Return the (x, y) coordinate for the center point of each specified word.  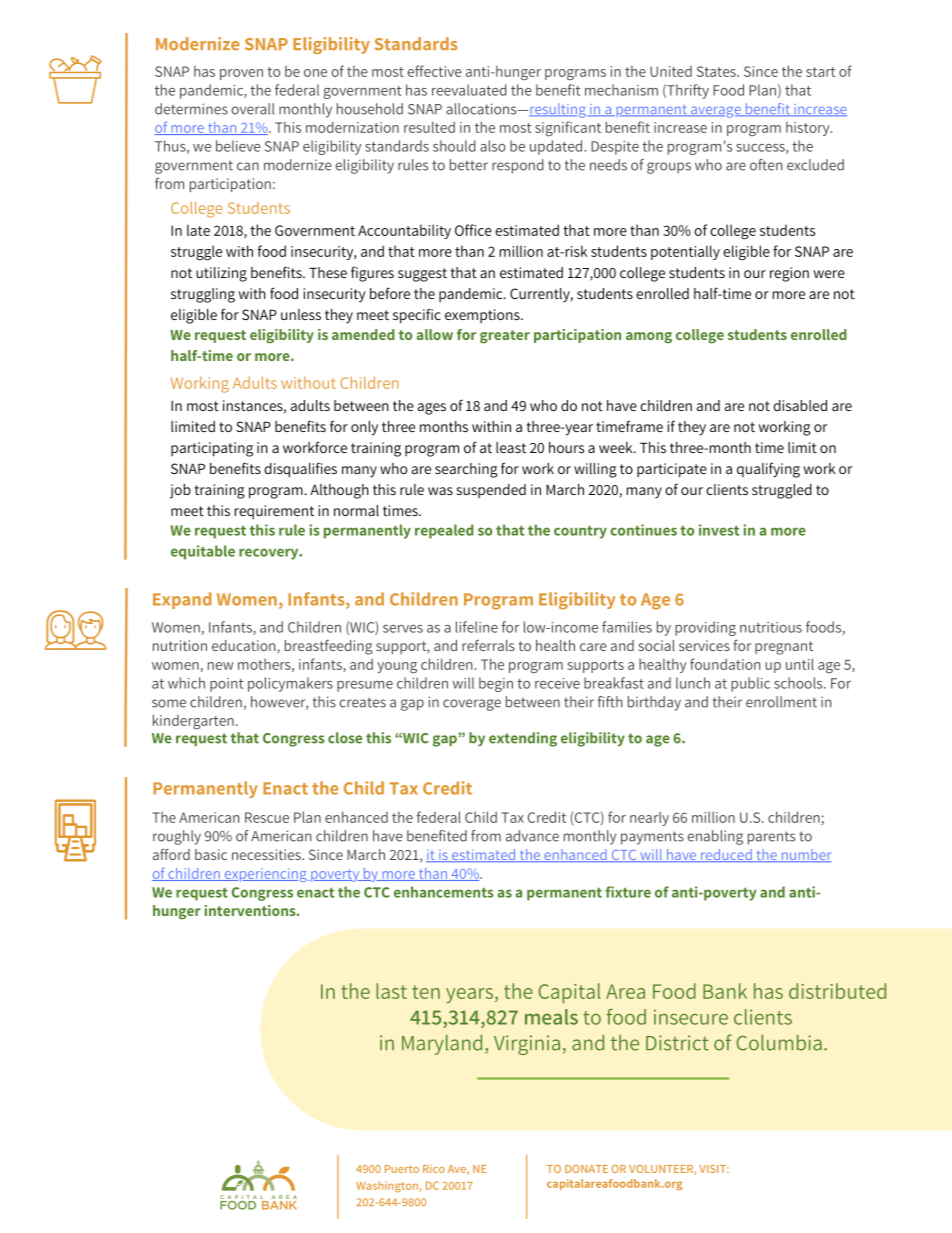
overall (253, 109)
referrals (488, 645)
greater (505, 337)
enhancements (444, 892)
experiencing (265, 875)
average (716, 112)
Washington (388, 1187)
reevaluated (469, 90)
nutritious (771, 627)
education (245, 647)
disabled (800, 405)
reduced (726, 855)
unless (301, 314)
